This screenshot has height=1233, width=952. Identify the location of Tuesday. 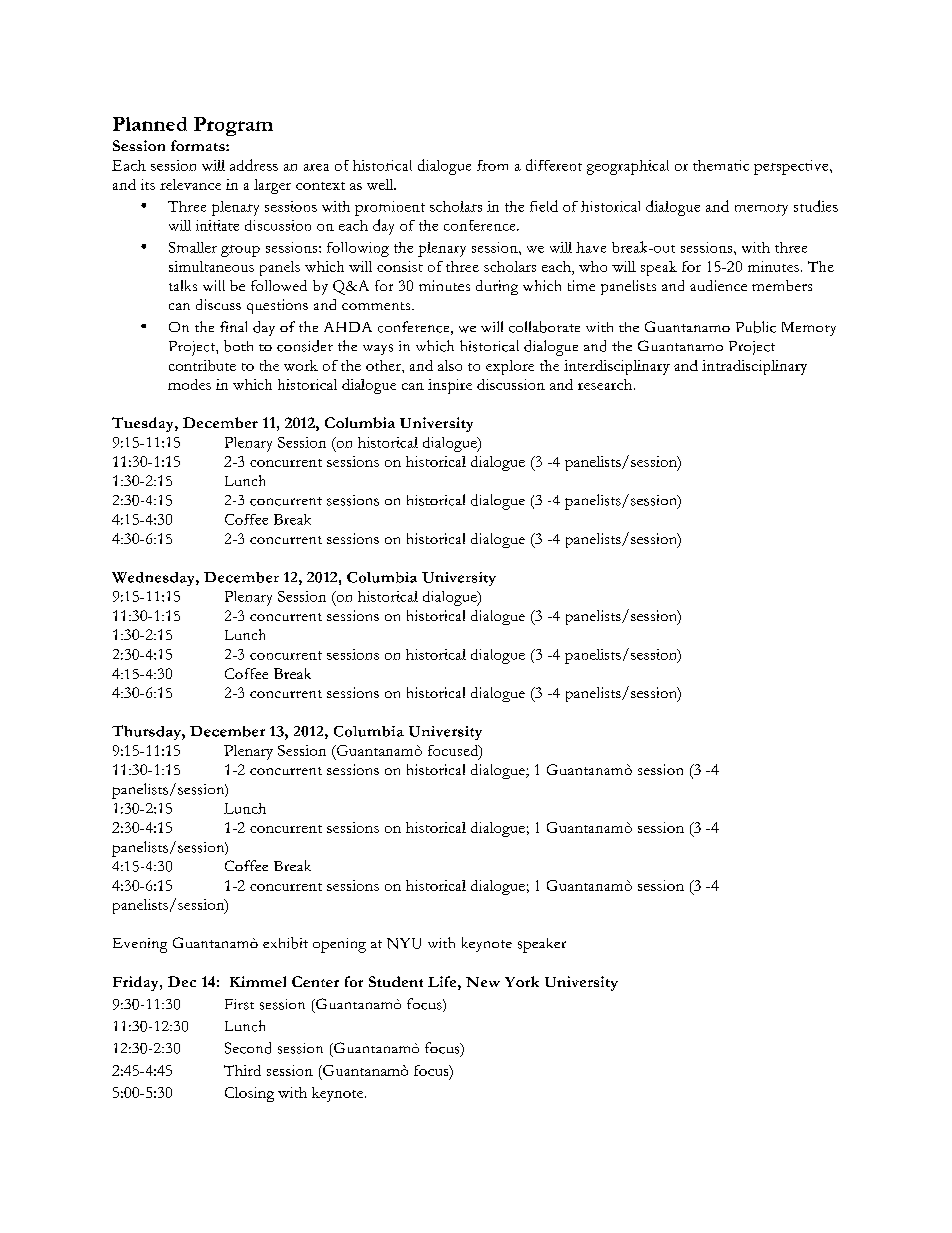
(144, 424).
